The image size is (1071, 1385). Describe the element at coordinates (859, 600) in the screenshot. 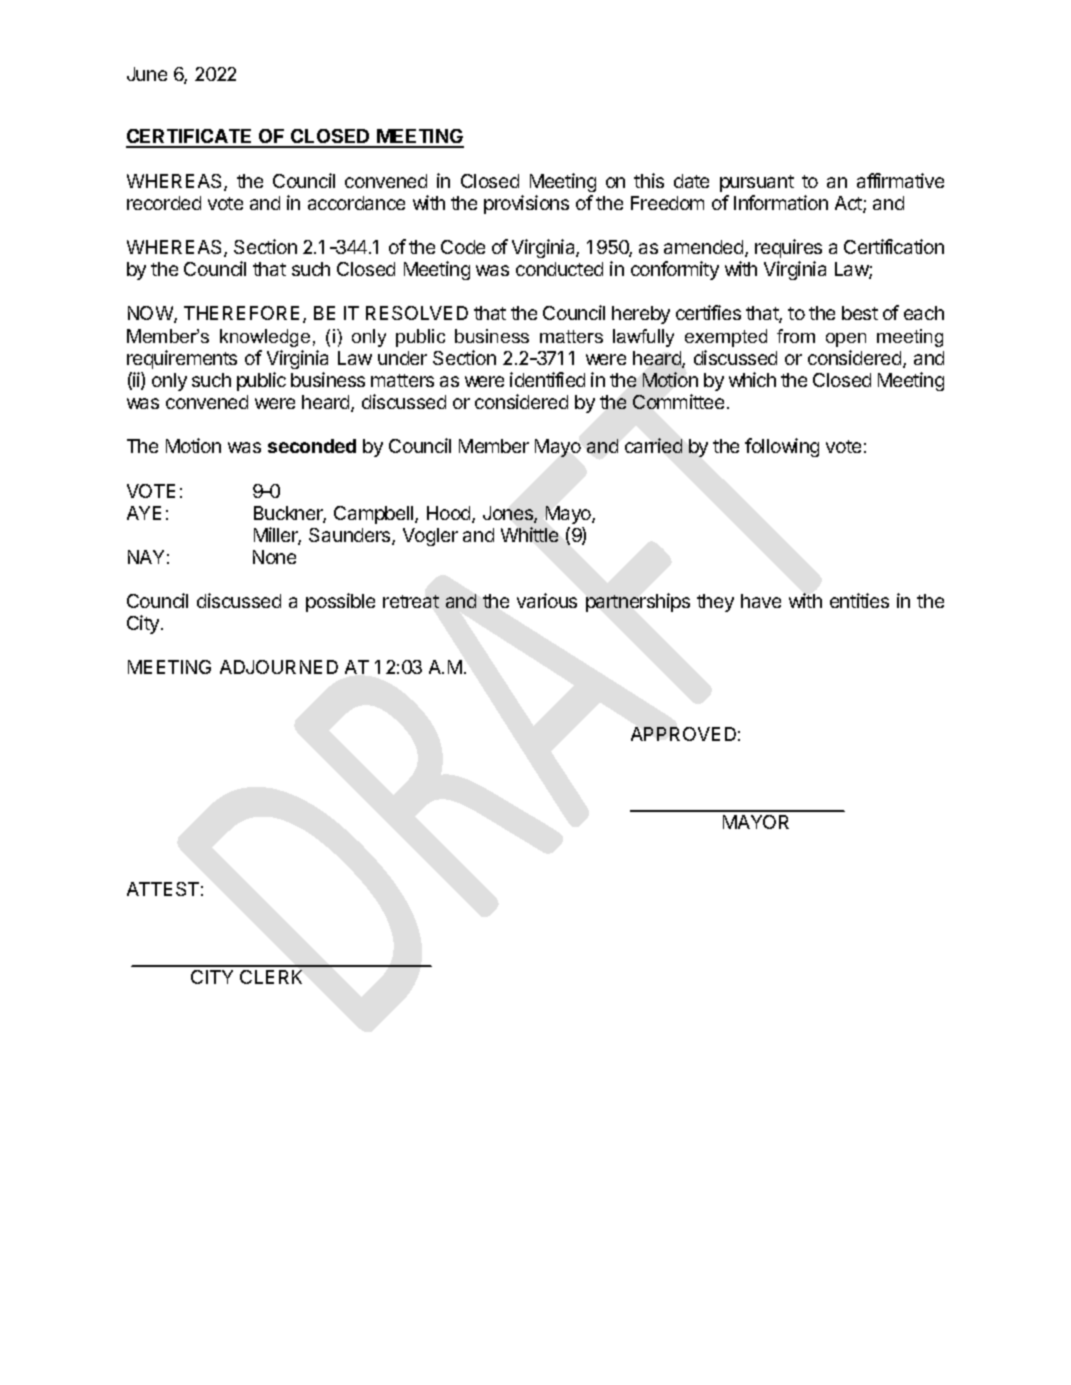

I see `entities` at that location.
